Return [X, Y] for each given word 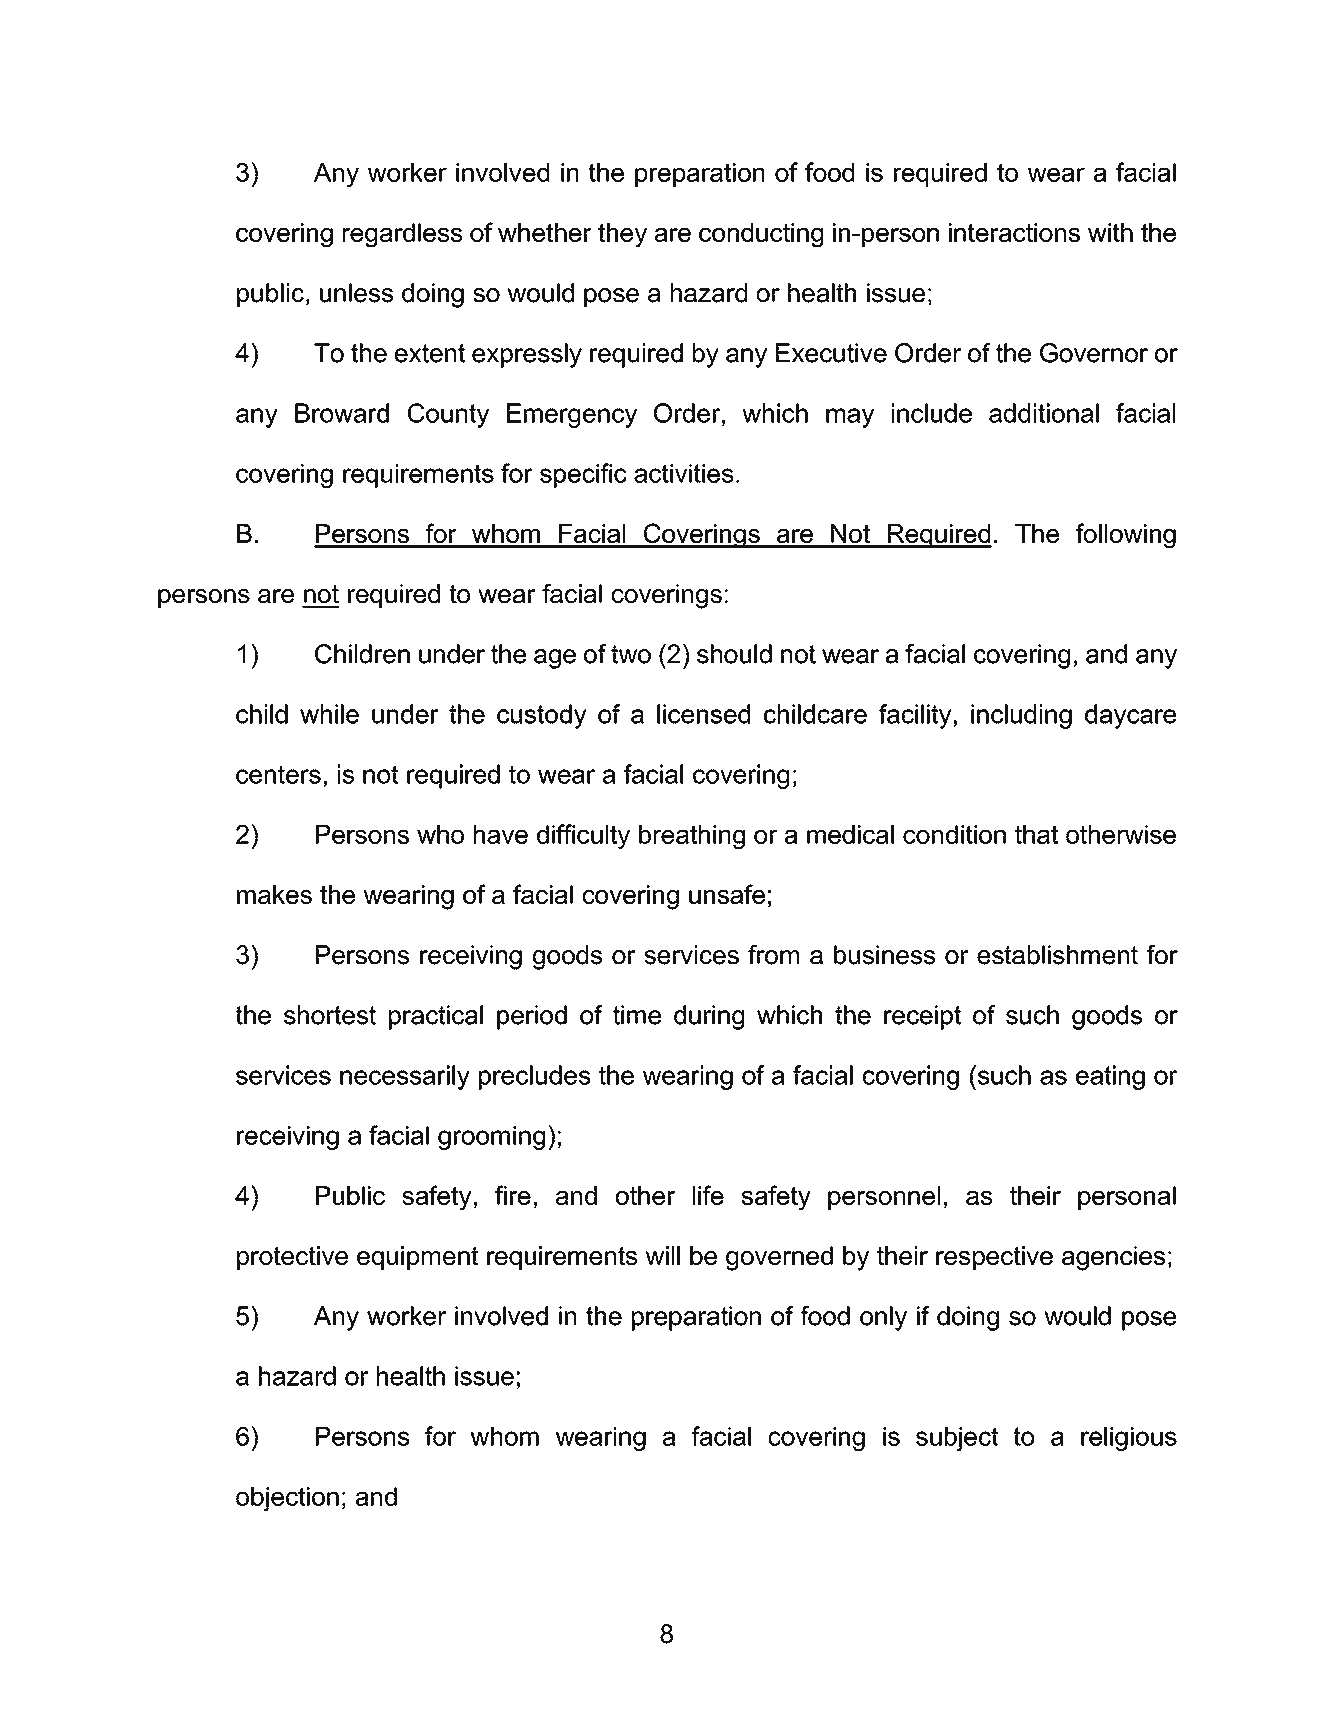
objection [287, 1499]
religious [1129, 1439]
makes [274, 894]
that [1036, 834]
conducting [761, 235]
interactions [1014, 232]
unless [356, 293]
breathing [692, 837]
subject [957, 1439]
